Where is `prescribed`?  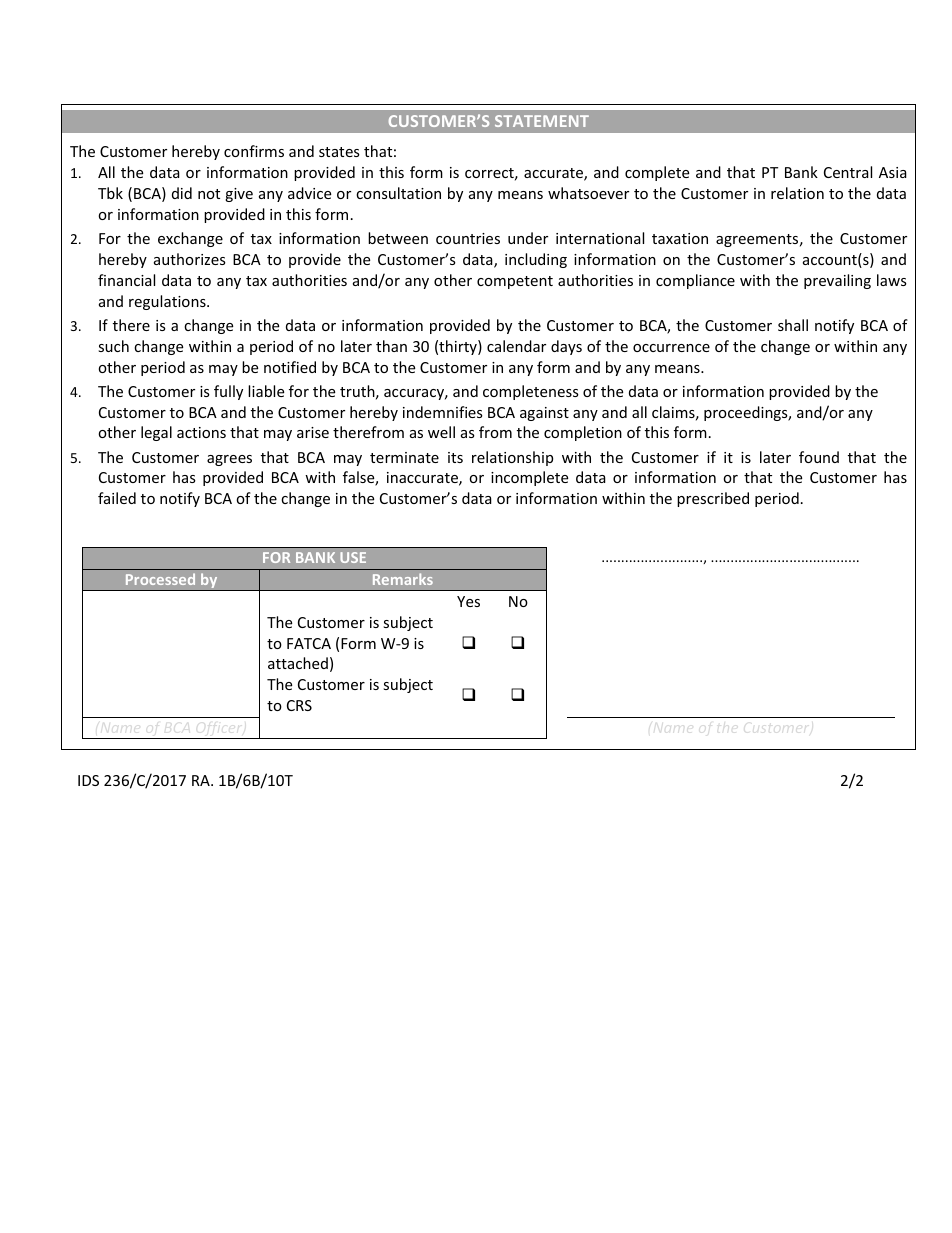
prescribed is located at coordinates (713, 499).
